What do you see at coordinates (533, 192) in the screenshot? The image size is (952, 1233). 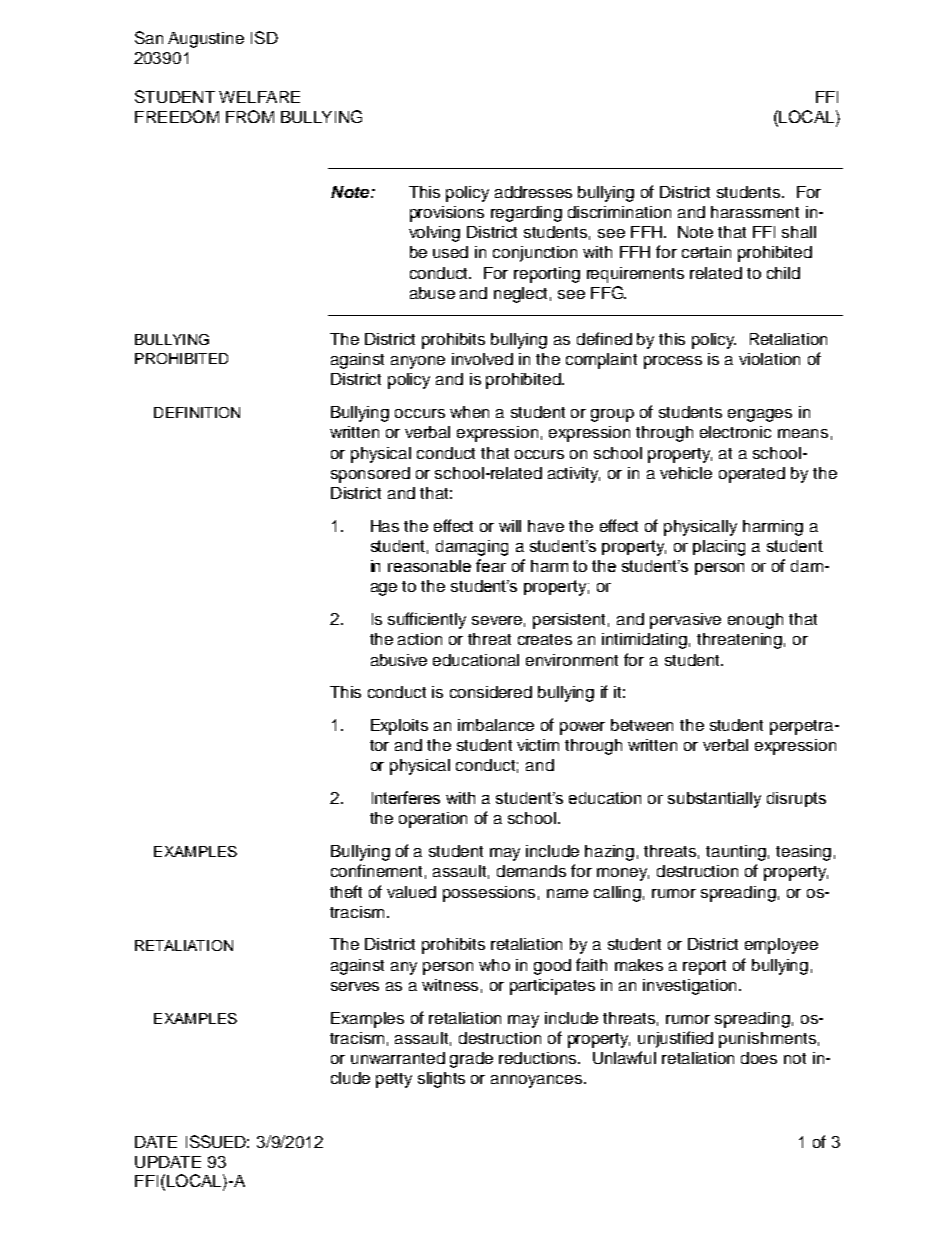 I see `addresses` at bounding box center [533, 192].
